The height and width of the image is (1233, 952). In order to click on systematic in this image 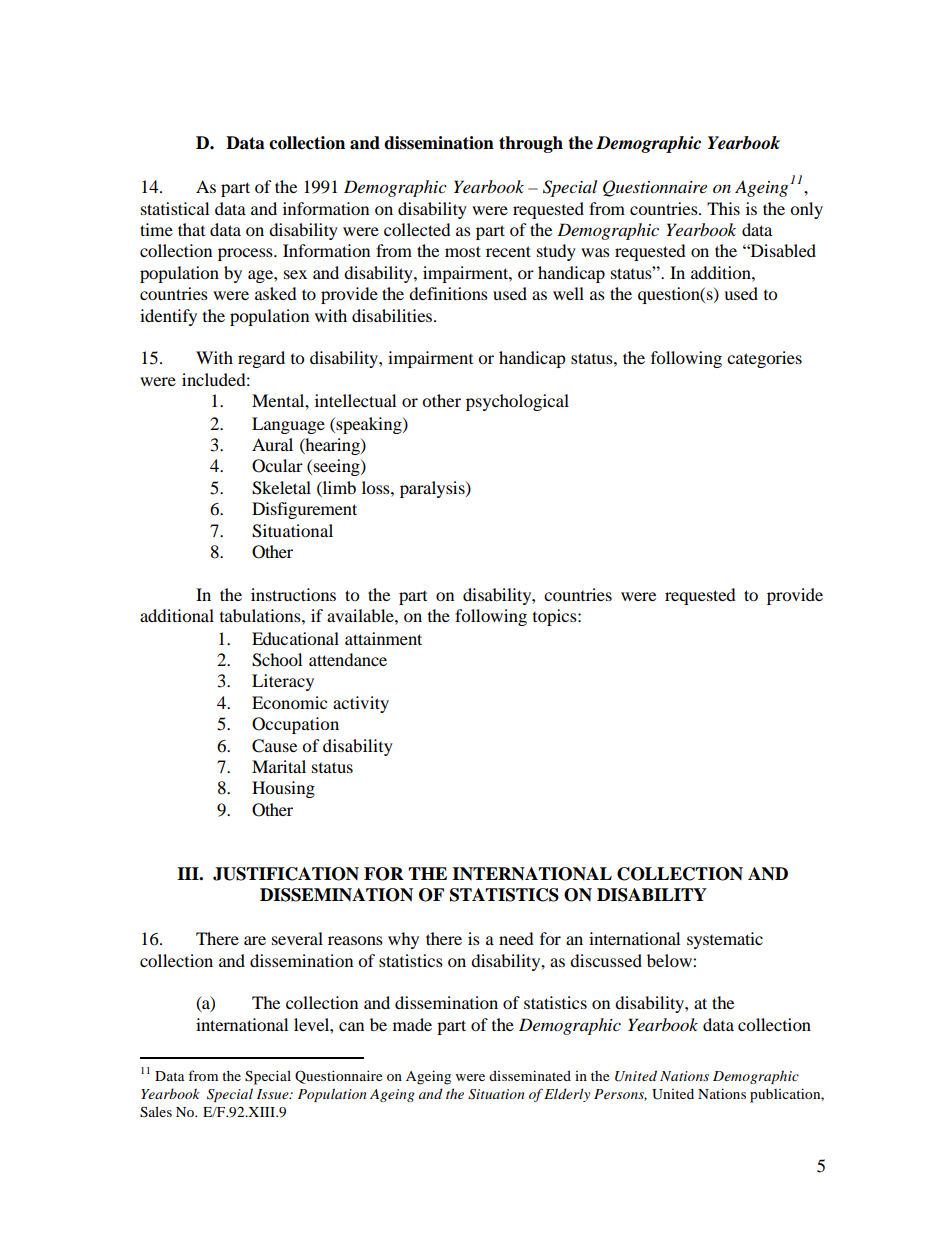, I will do `click(725, 940)`.
